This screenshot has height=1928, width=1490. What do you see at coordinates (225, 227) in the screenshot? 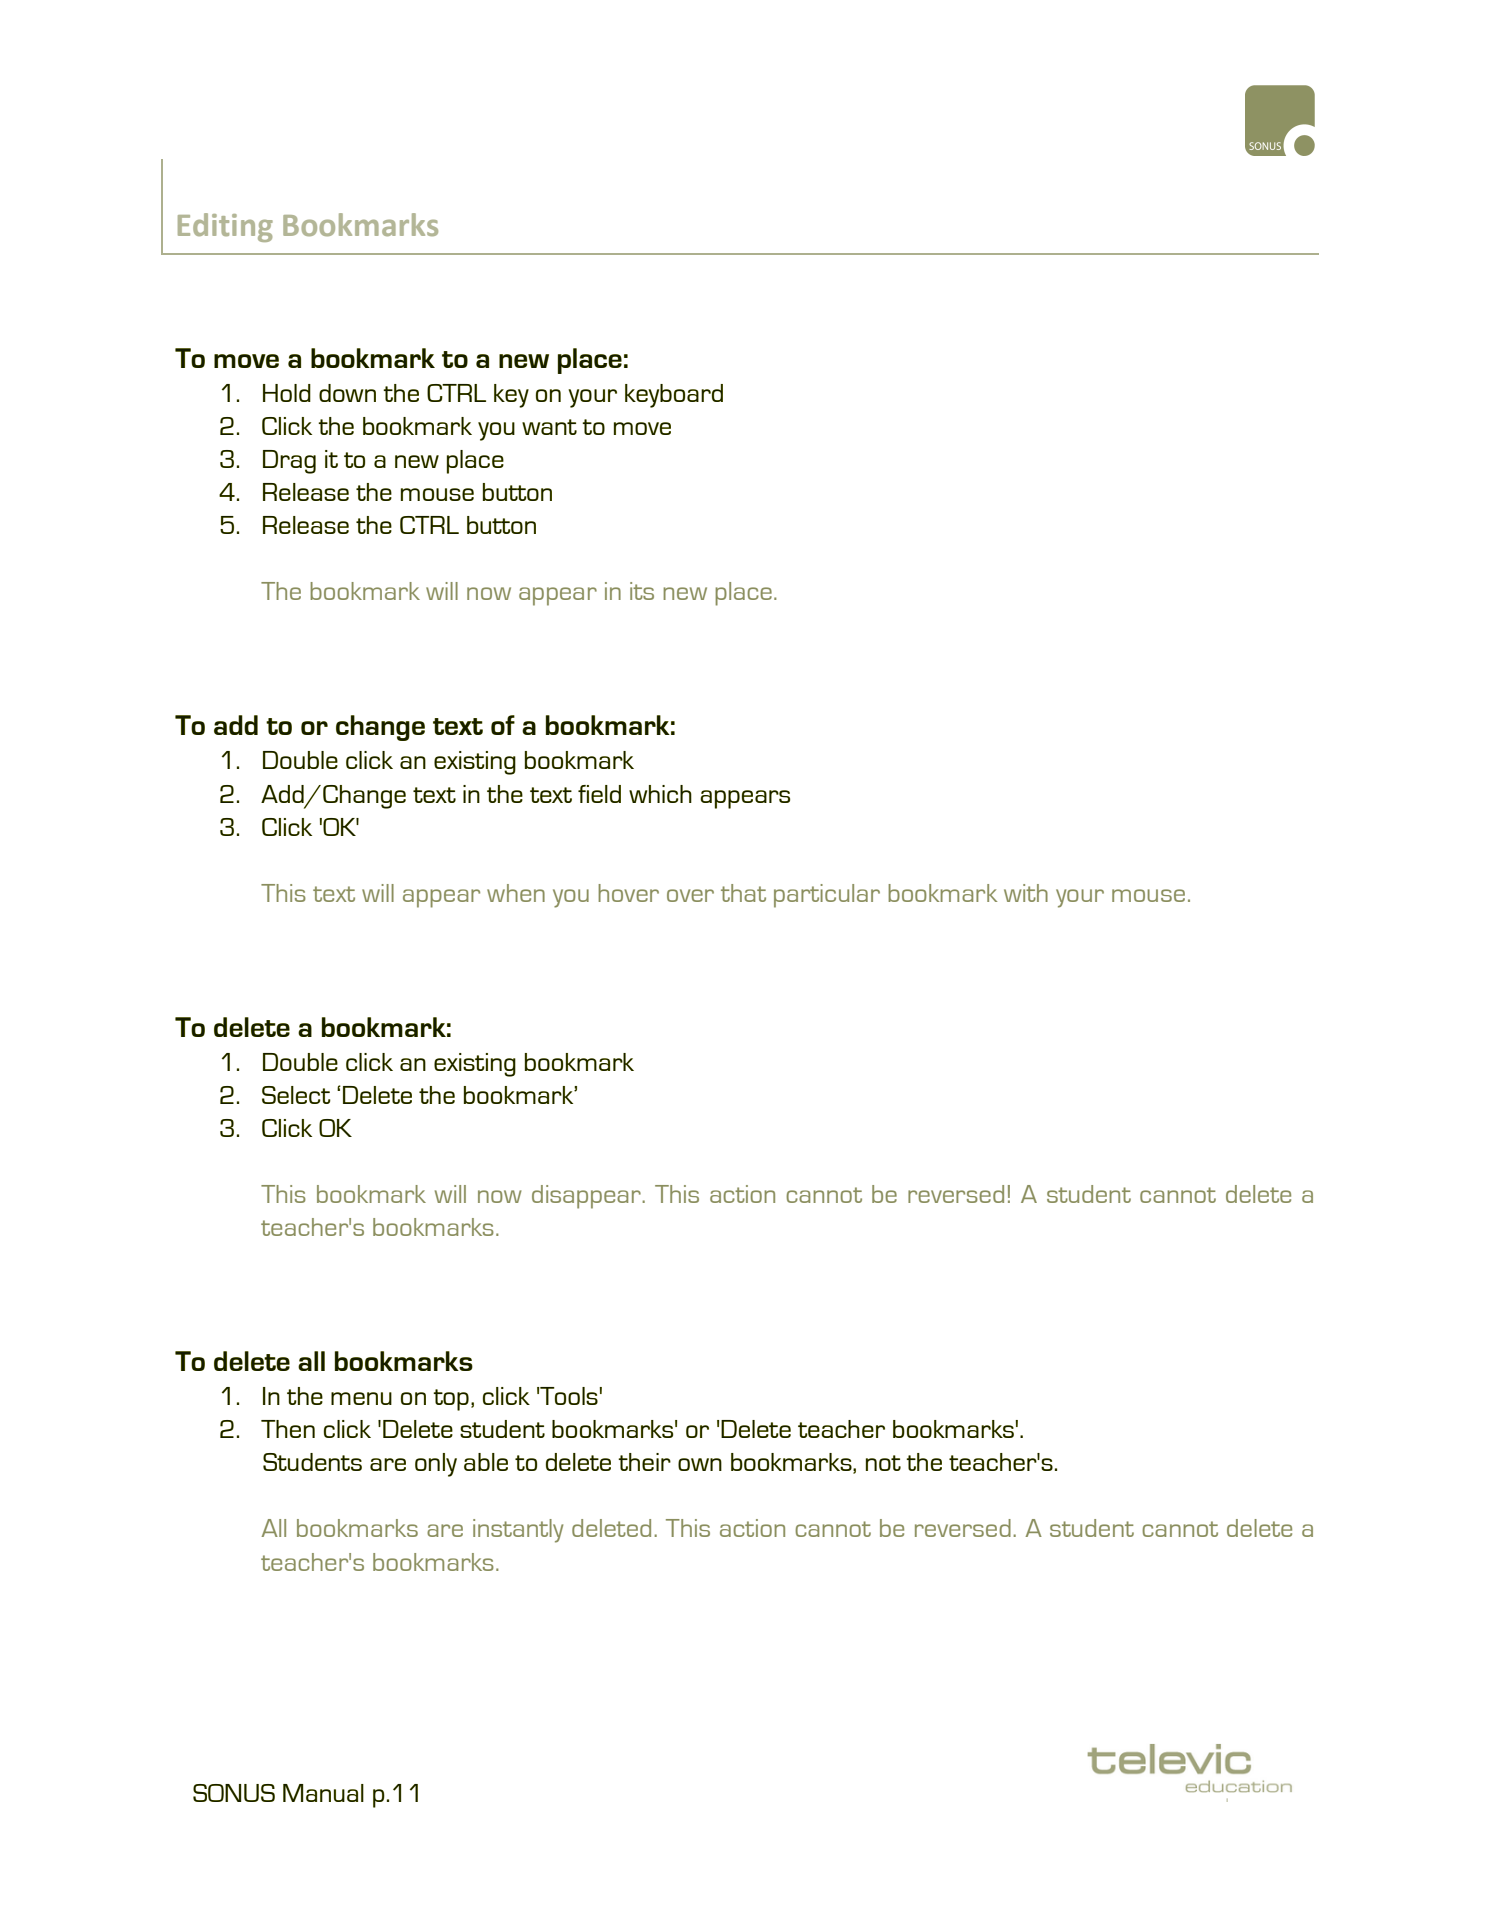
I see `Editing` at bounding box center [225, 227].
